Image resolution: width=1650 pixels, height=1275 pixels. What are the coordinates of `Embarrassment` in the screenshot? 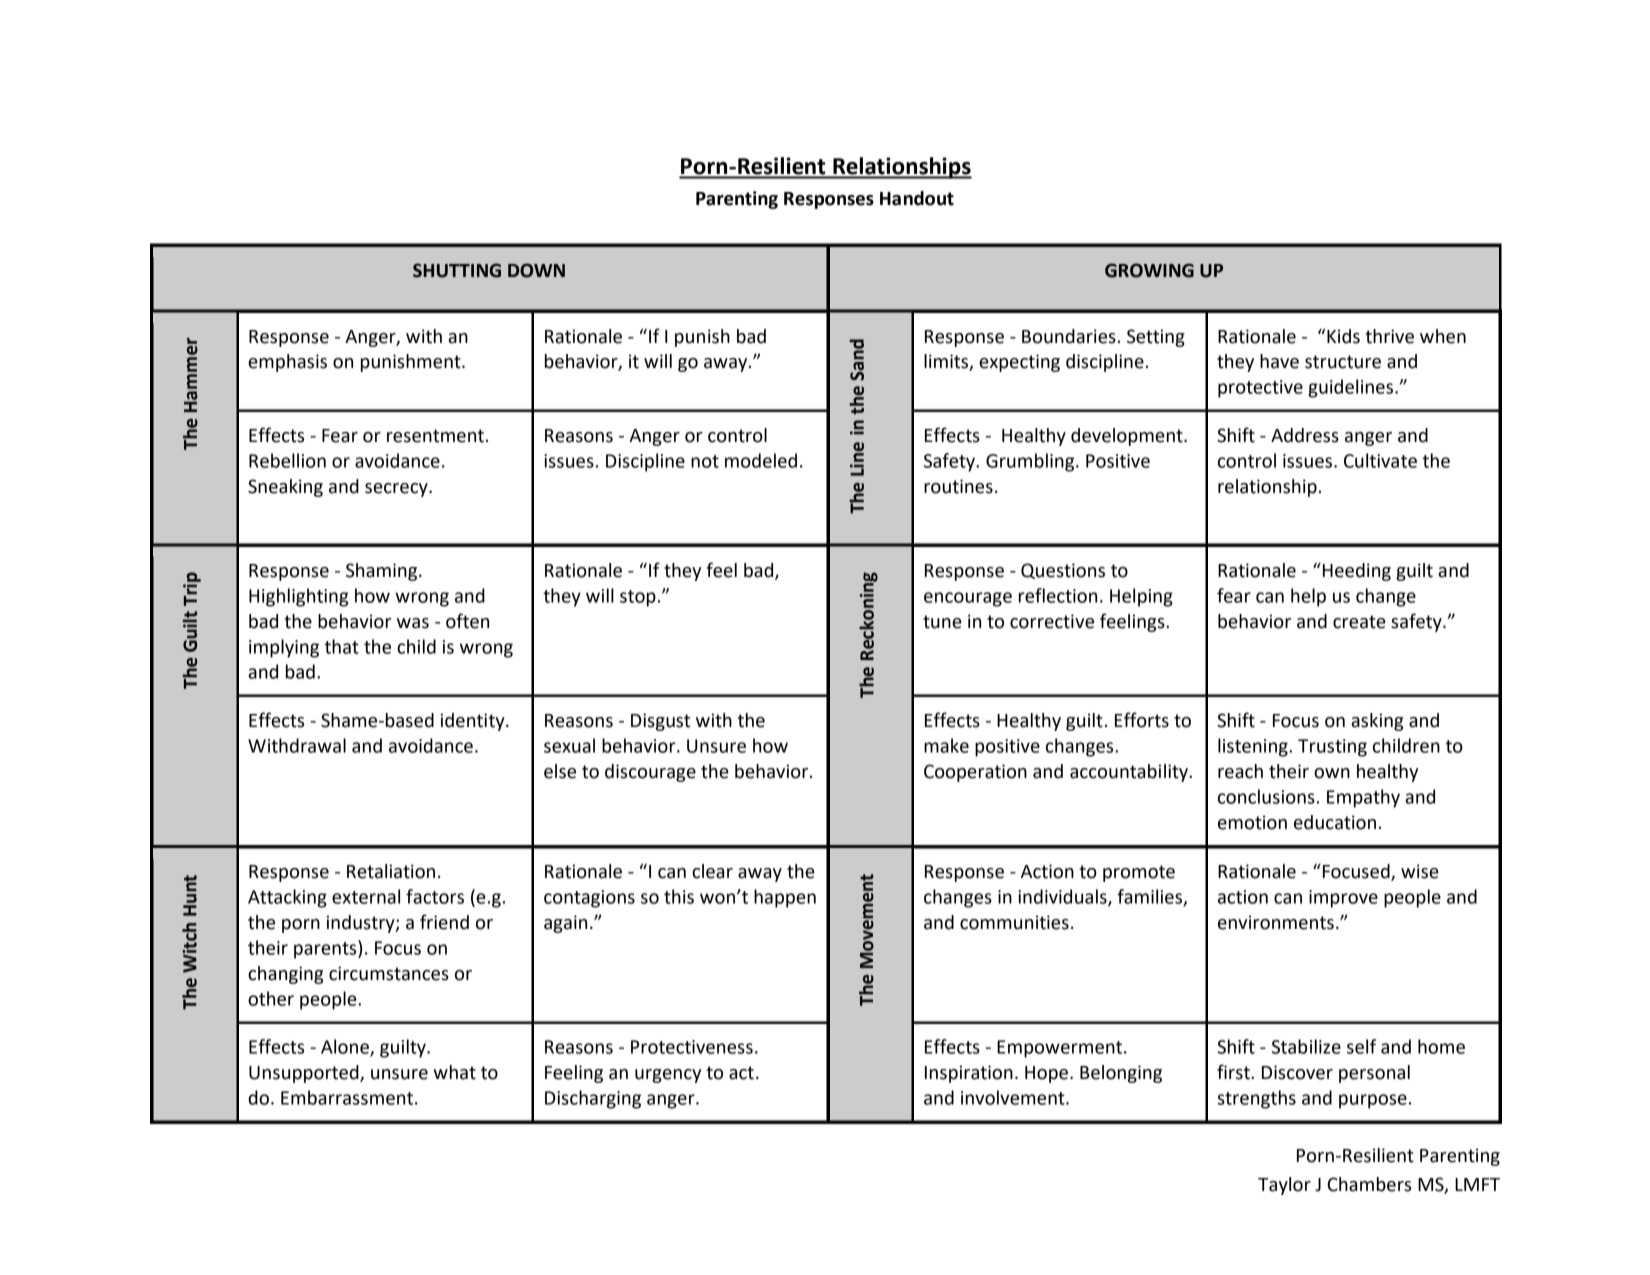 It's located at (347, 1097).
